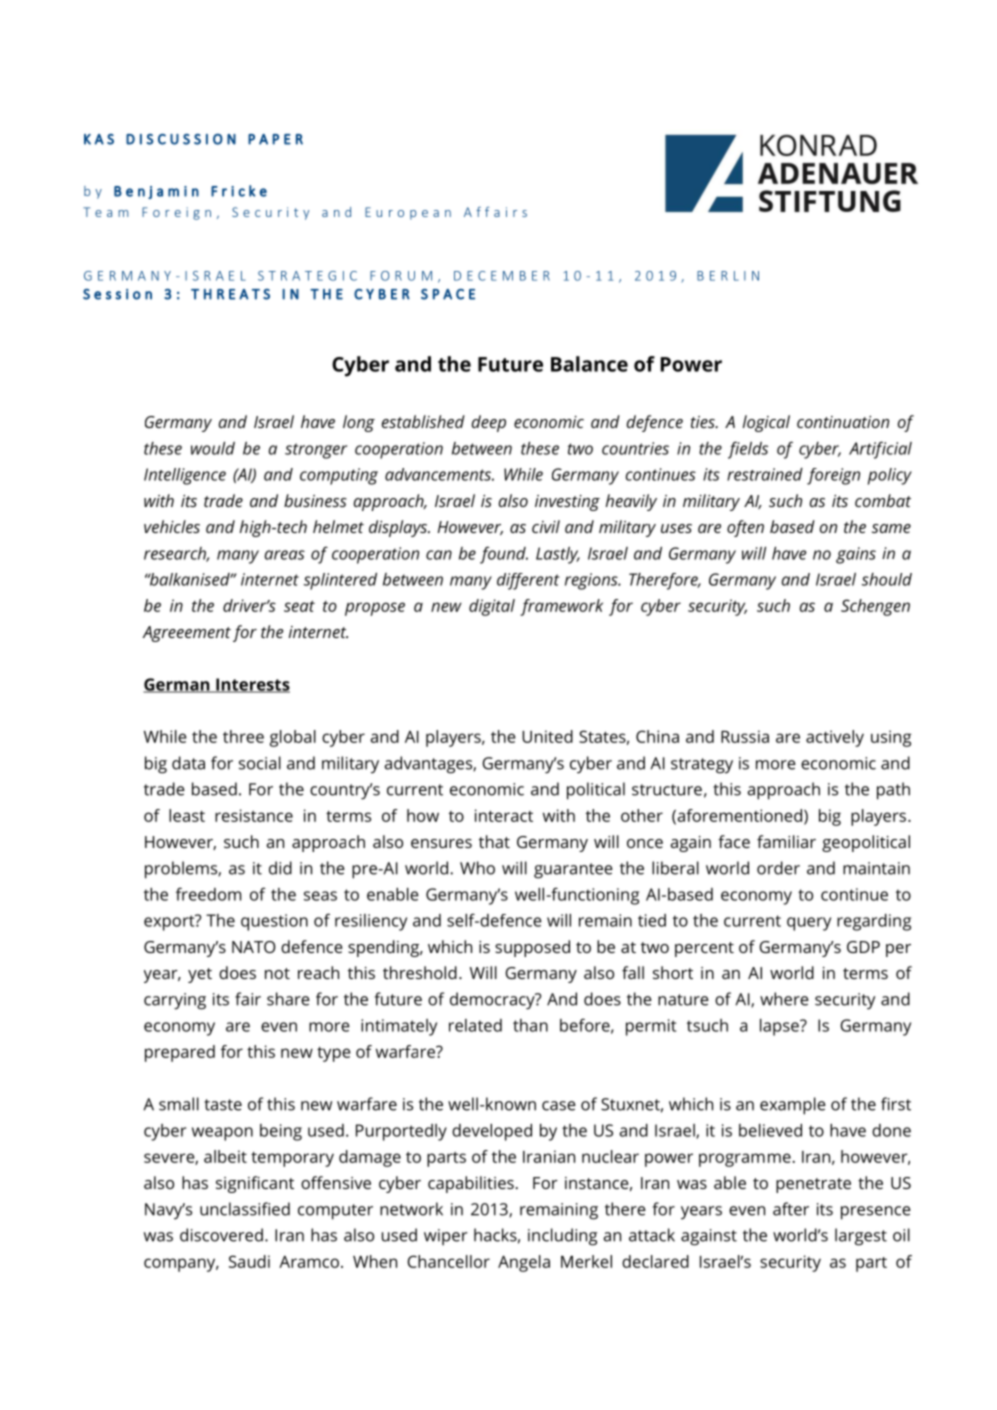 This screenshot has height=1410, width=997. Describe the element at coordinates (843, 422) in the screenshot. I see `continuation` at that location.
